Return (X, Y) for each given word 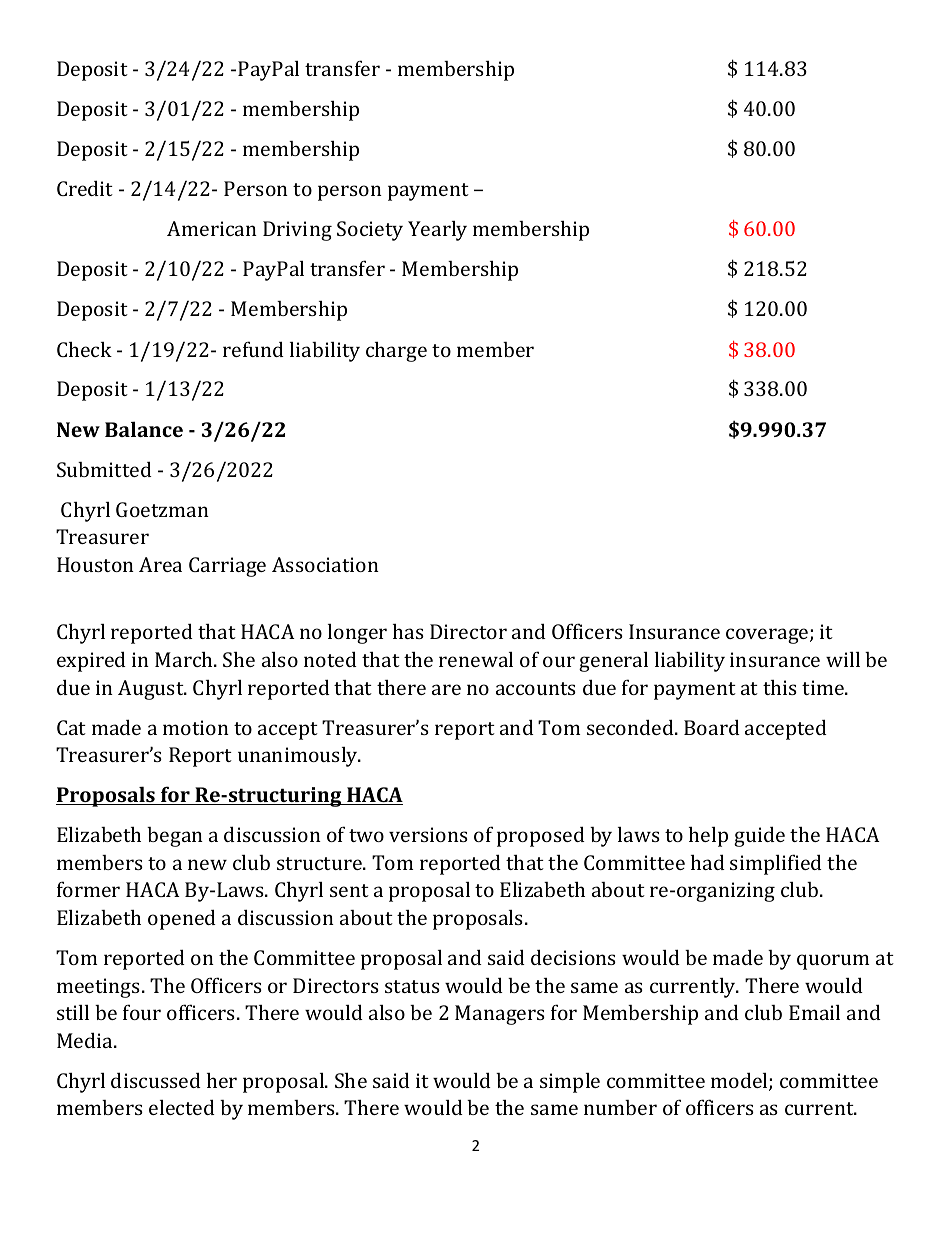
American (212, 228)
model (740, 1081)
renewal (476, 659)
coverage (768, 636)
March (185, 659)
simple (570, 1083)
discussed (156, 1080)
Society (370, 231)
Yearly (437, 231)
